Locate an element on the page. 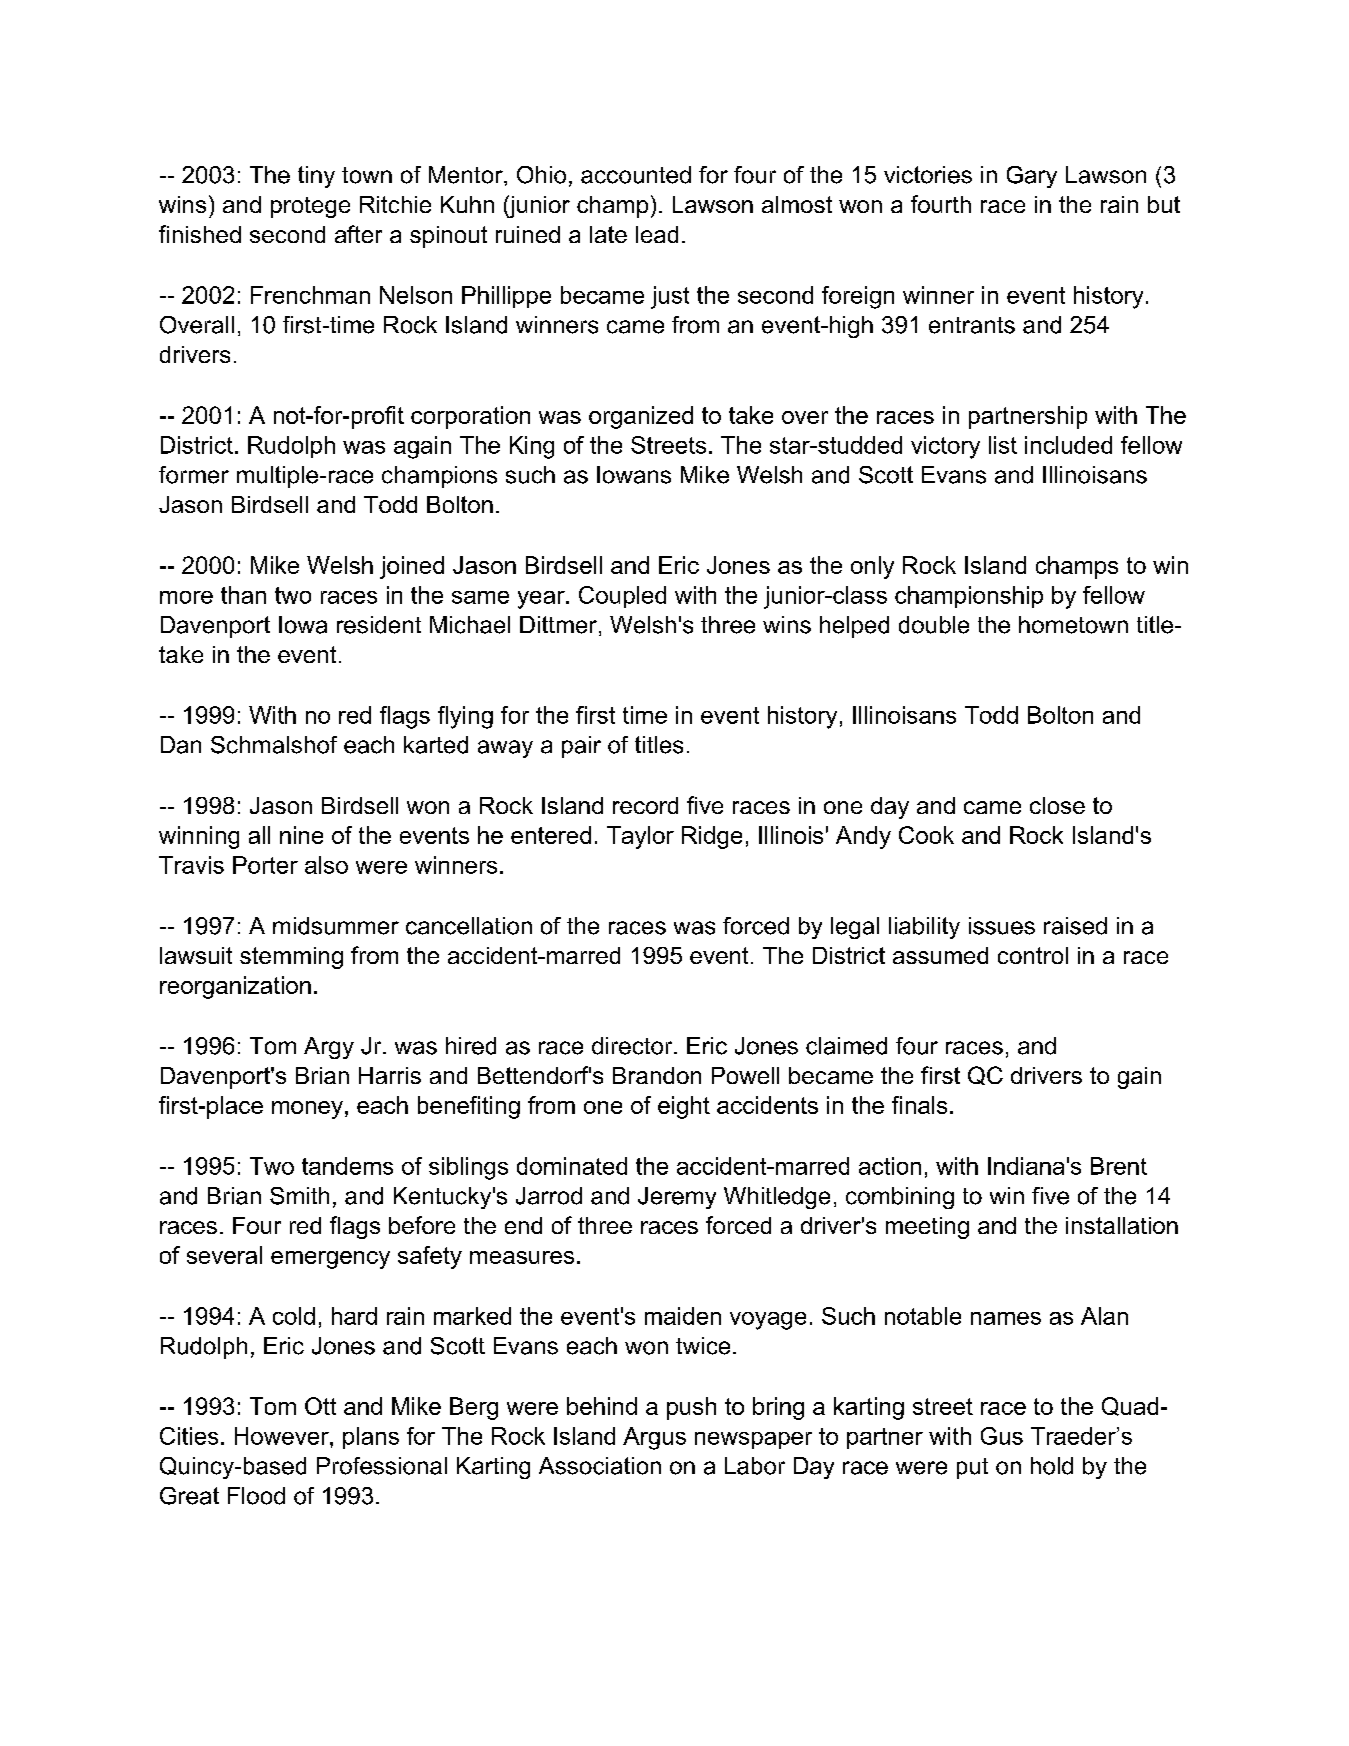 Image resolution: width=1349 pixels, height=1746 pixels. eight is located at coordinates (684, 1107).
